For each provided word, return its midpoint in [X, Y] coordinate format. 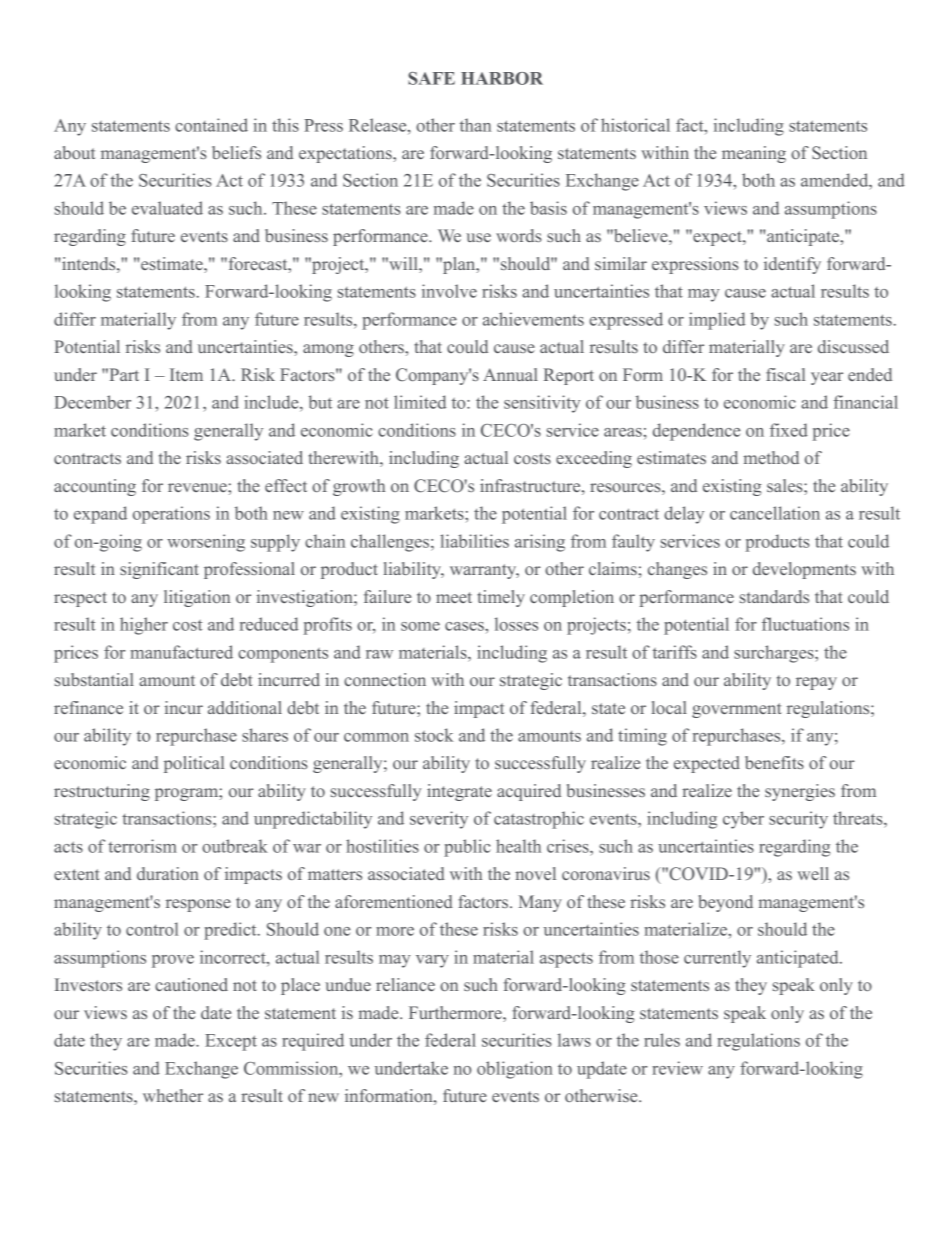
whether [173, 1095]
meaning [754, 154]
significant [159, 570]
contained [211, 125]
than [475, 125]
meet [454, 597]
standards [774, 596]
